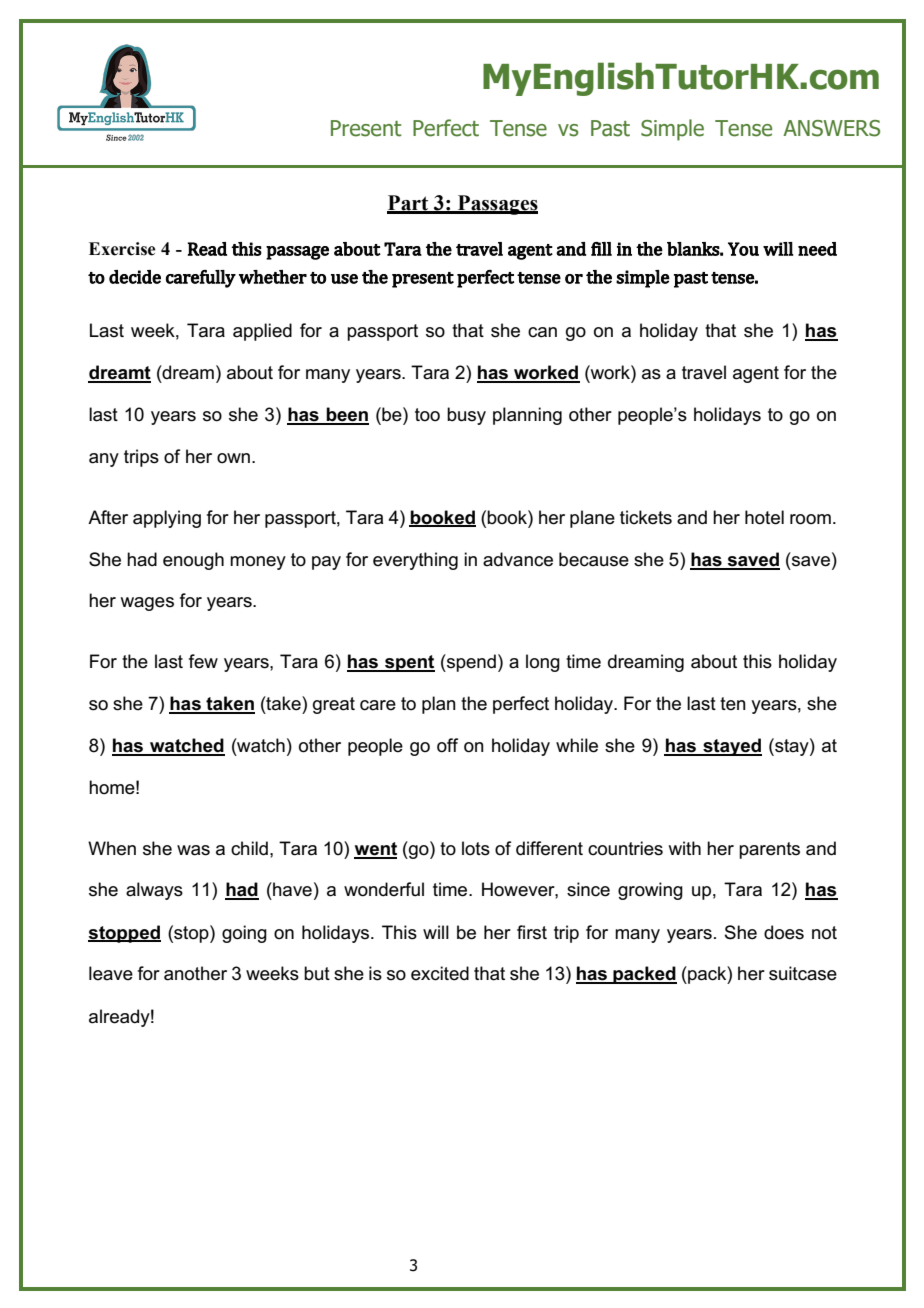 This page has height=1308, width=924. I want to click on because, so click(594, 559).
